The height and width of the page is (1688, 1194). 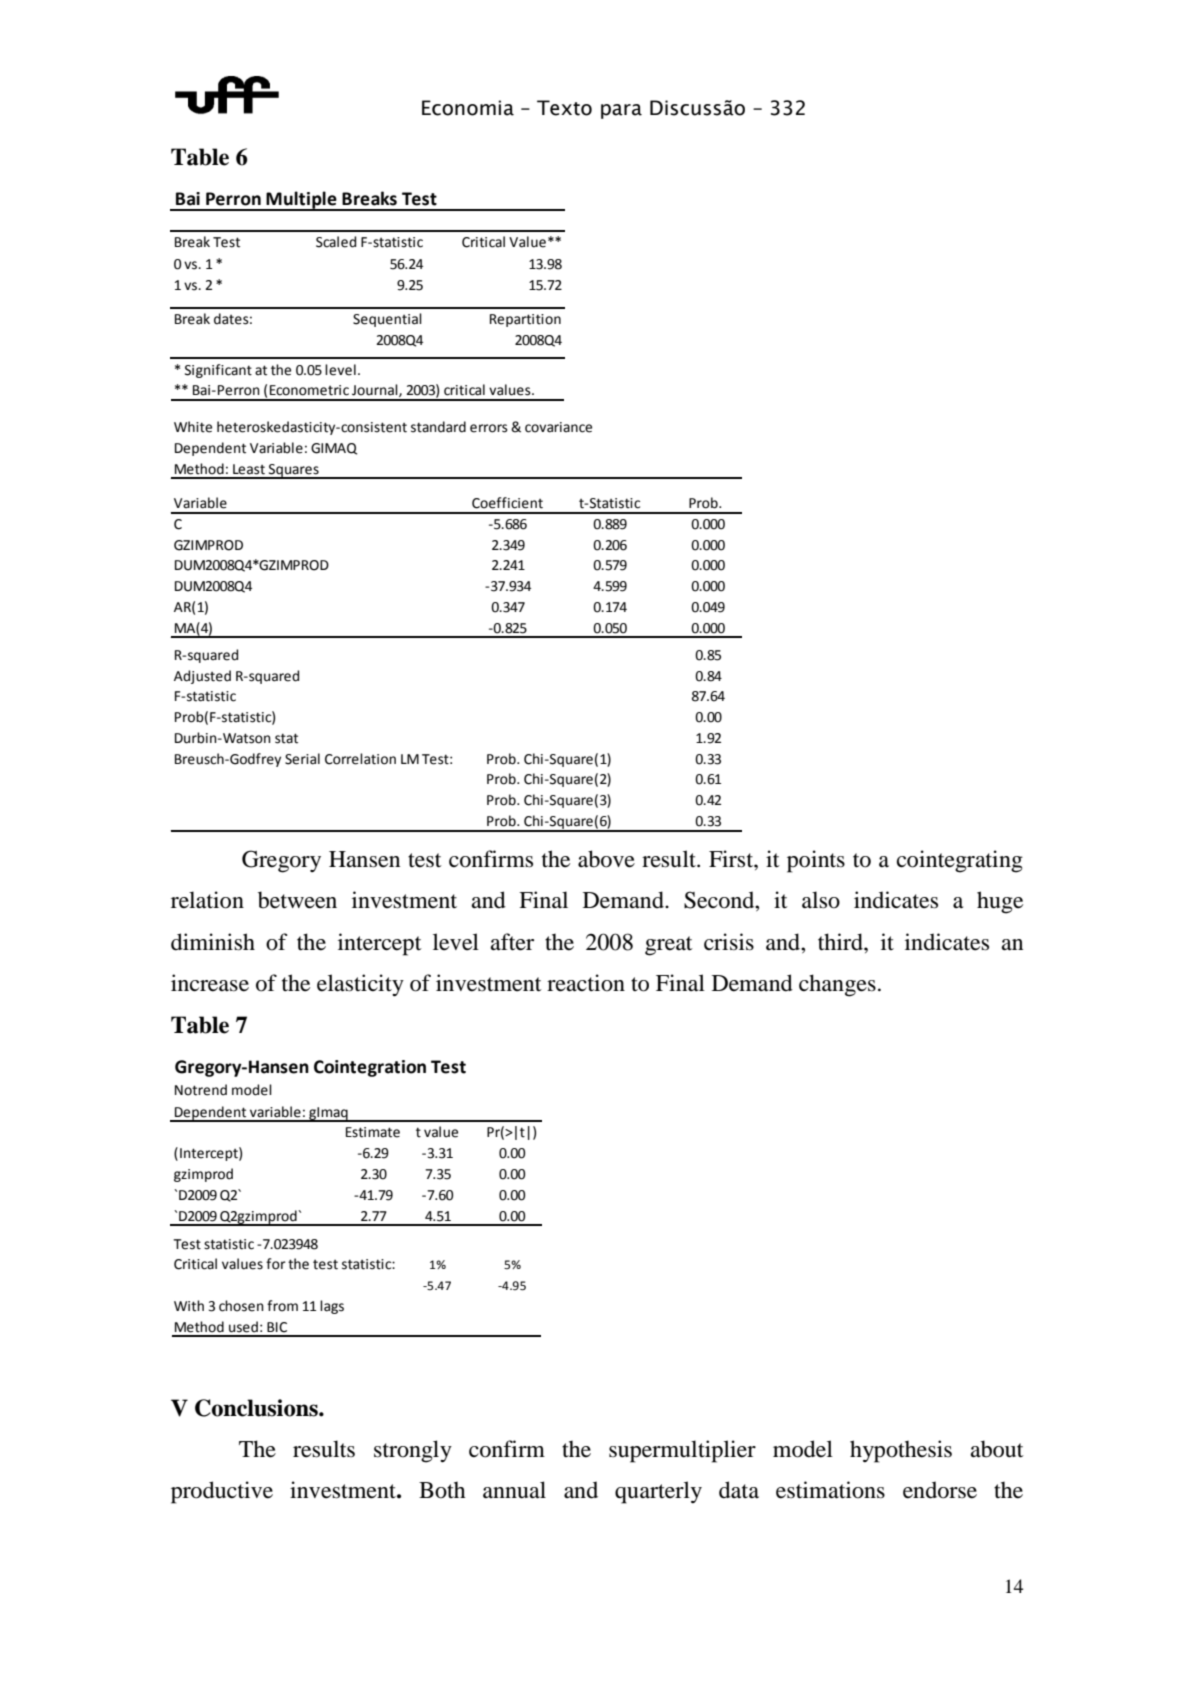 What do you see at coordinates (202, 677) in the page?
I see `Adjusted` at bounding box center [202, 677].
